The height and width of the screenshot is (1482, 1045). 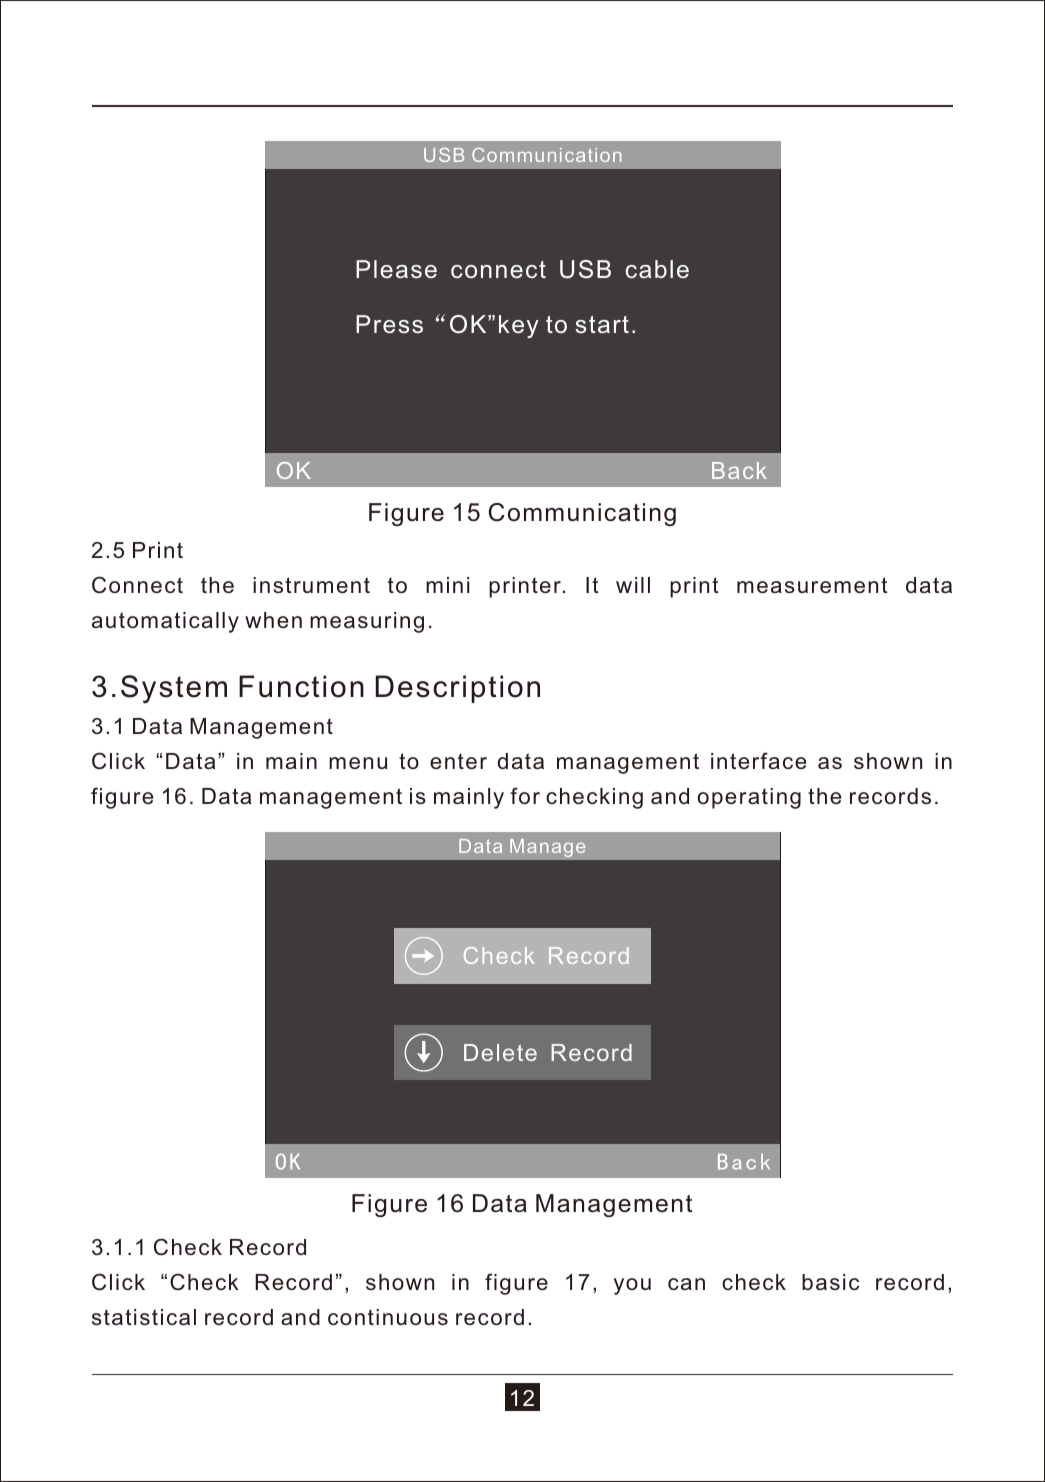 I want to click on Delete, so click(x=500, y=1052).
